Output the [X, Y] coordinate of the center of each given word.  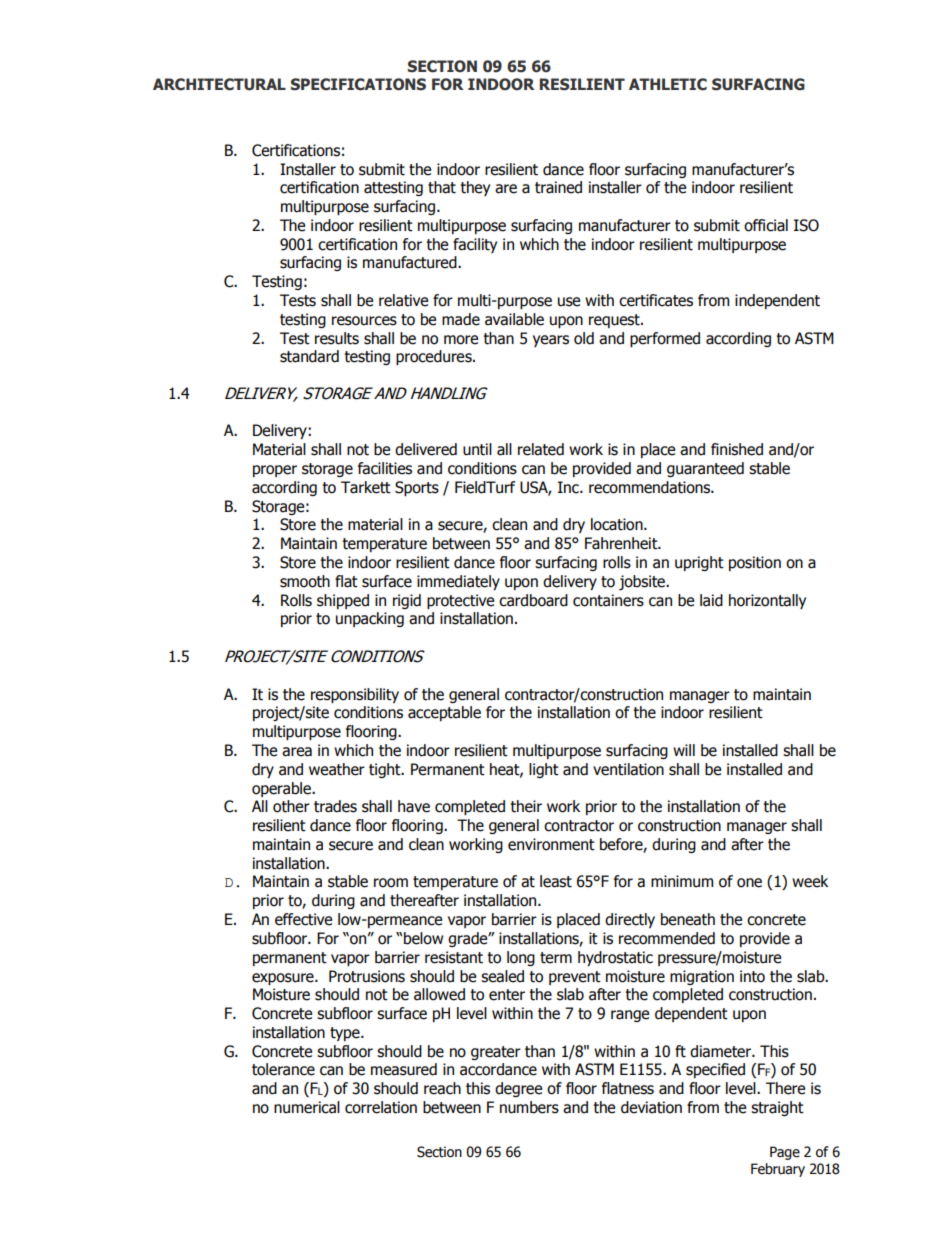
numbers [529, 1107]
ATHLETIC [668, 84]
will [684, 750]
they [475, 188]
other [291, 806]
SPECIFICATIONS [358, 84]
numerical [307, 1107]
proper [275, 471]
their [526, 806]
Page [785, 1153]
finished [737, 449]
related [541, 449]
